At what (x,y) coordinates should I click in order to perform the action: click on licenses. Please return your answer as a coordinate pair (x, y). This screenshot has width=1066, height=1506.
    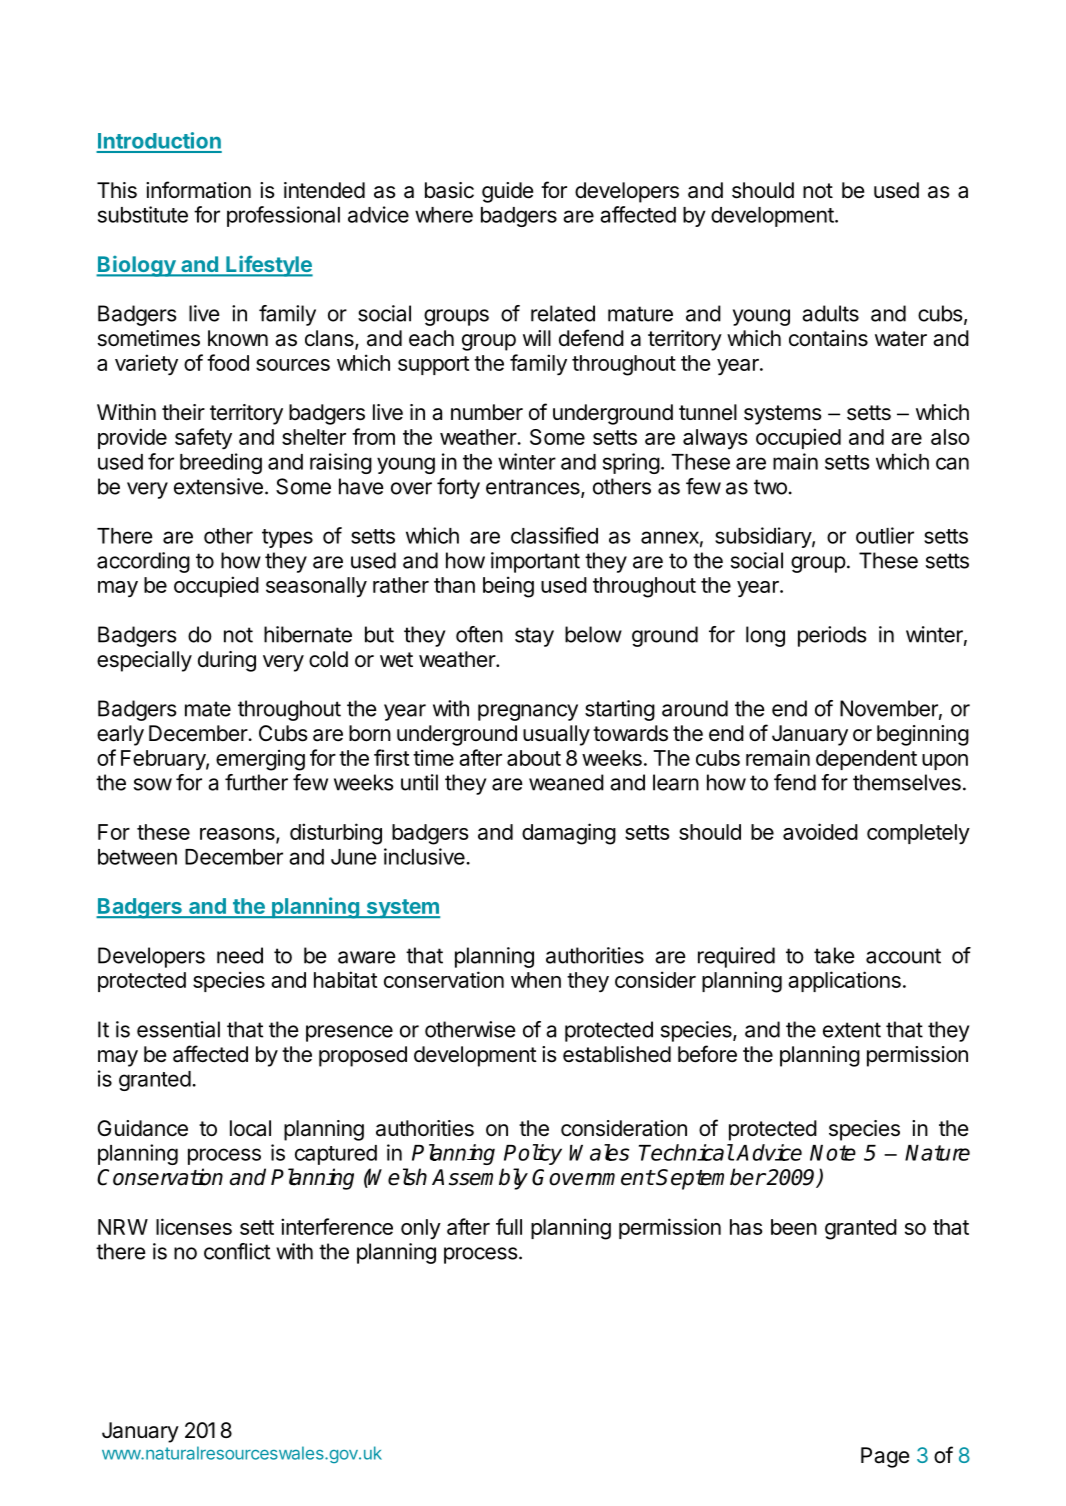
    Looking at the image, I should click on (194, 1226).
